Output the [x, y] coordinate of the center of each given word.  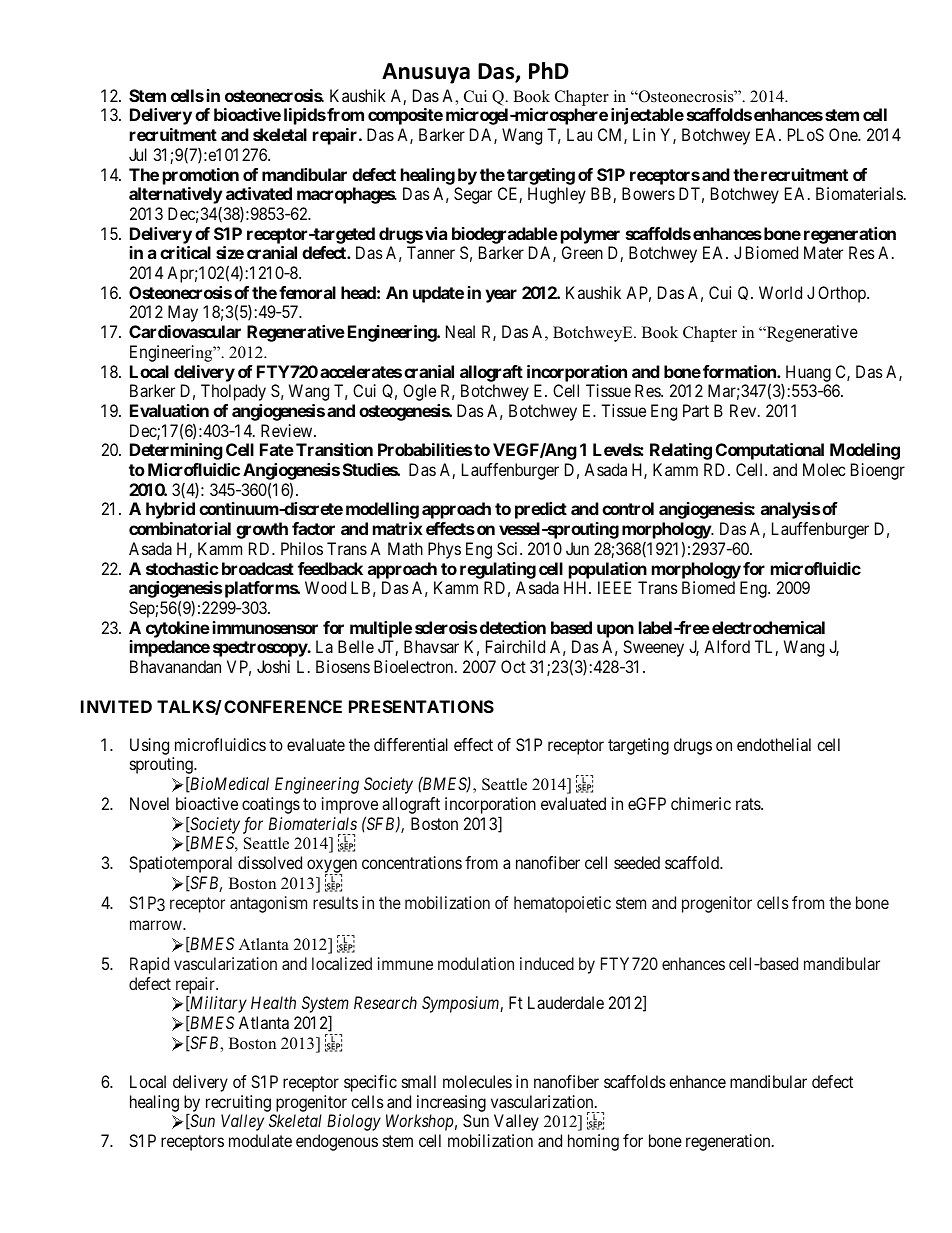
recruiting [239, 1105]
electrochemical [768, 627]
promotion [201, 176]
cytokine [178, 629]
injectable [647, 116]
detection [513, 627]
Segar [473, 195]
